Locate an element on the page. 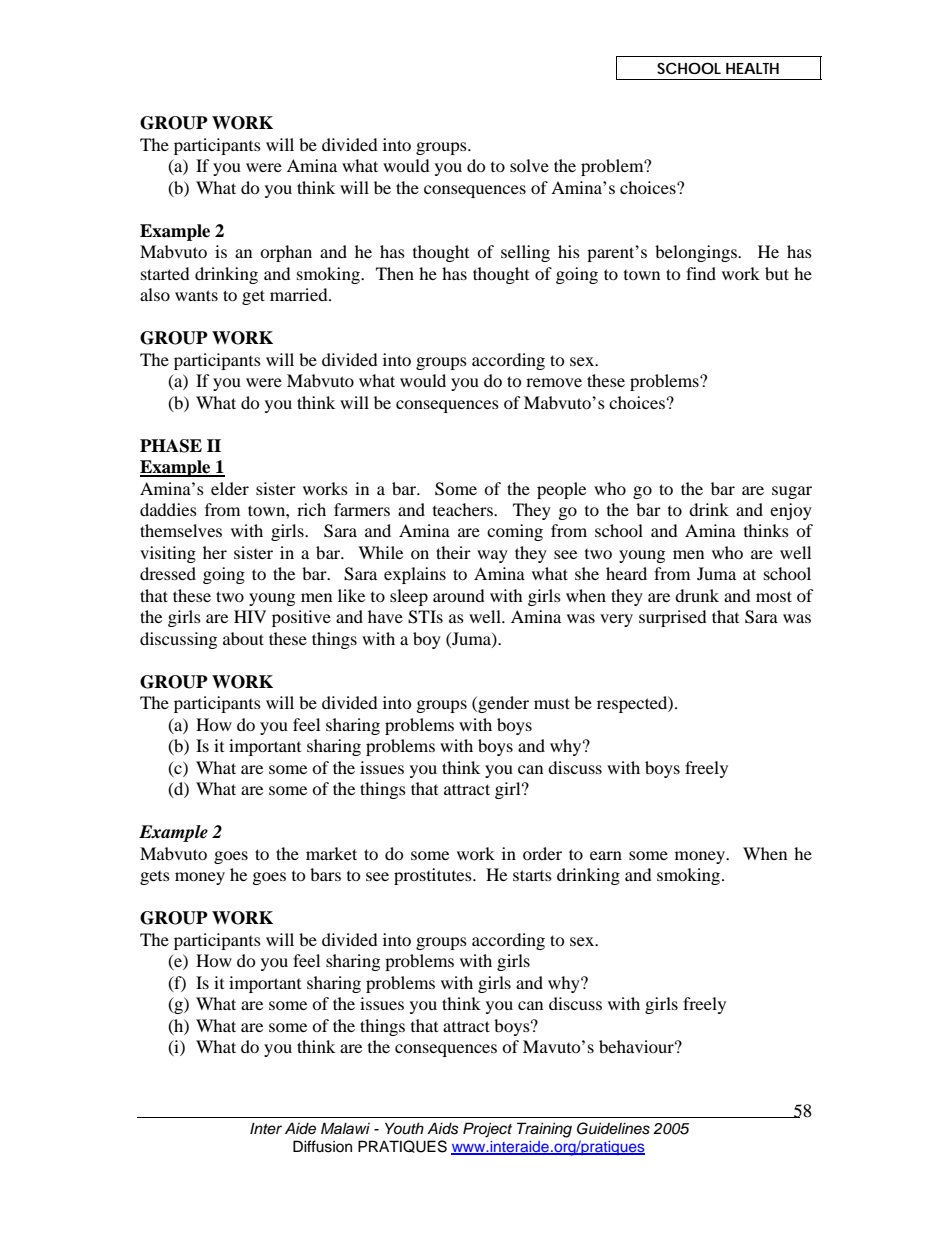 This document has height=1233, width=952. gender is located at coordinates (502, 704).
